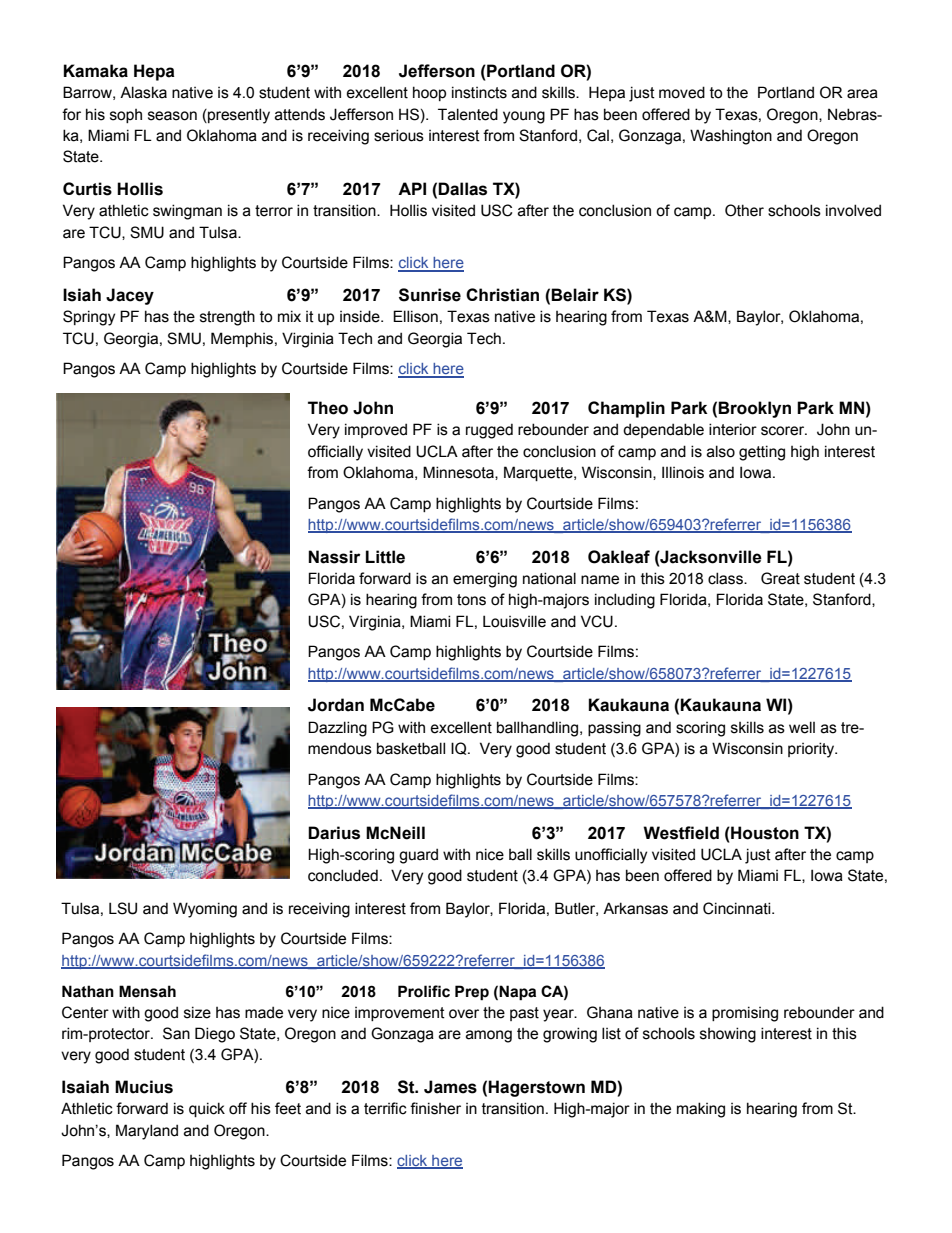 This screenshot has width=952, height=1233. What do you see at coordinates (207, 1109) in the screenshot?
I see `quick` at bounding box center [207, 1109].
